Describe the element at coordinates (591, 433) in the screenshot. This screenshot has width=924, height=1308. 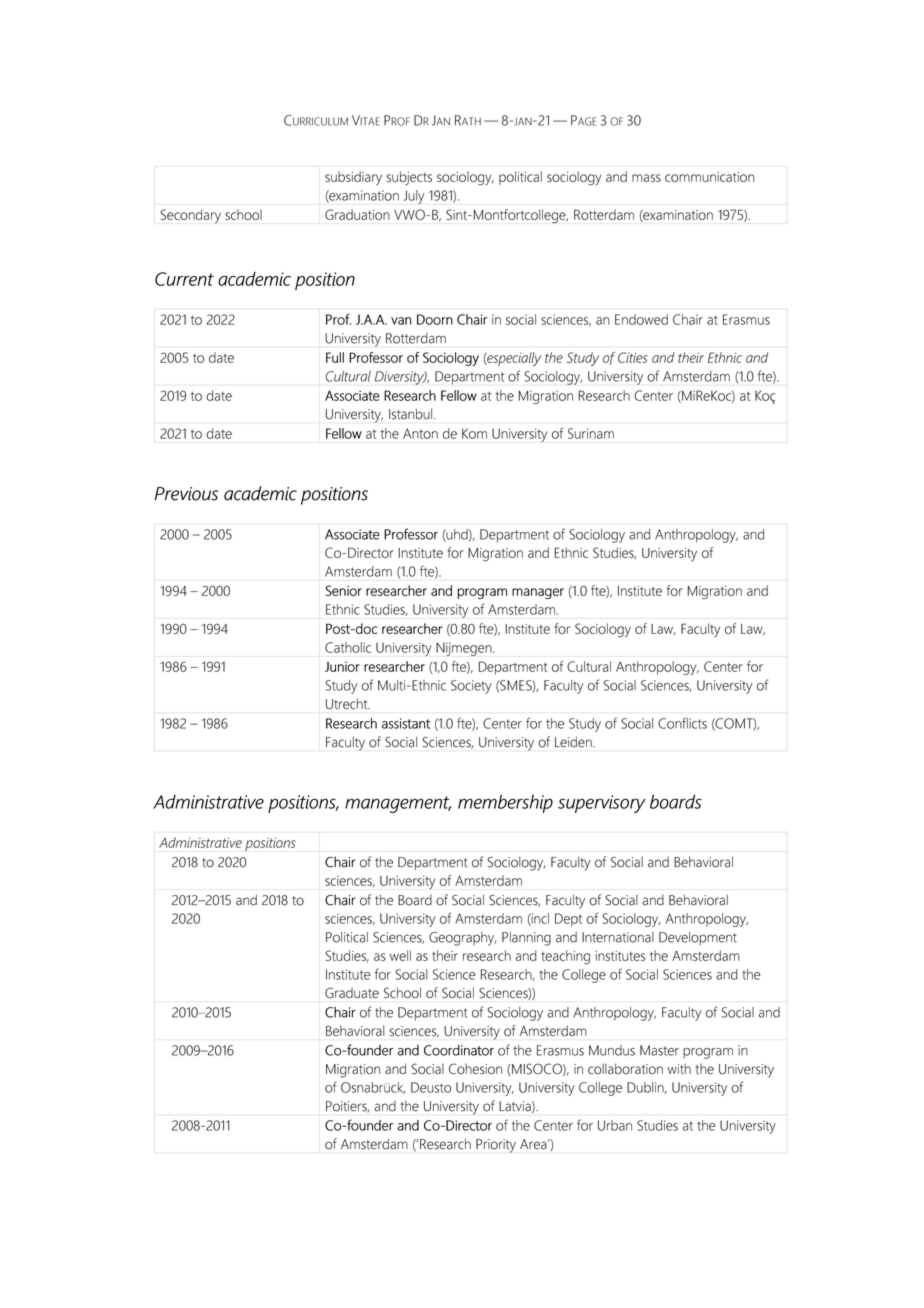
I see `Surinam` at that location.
